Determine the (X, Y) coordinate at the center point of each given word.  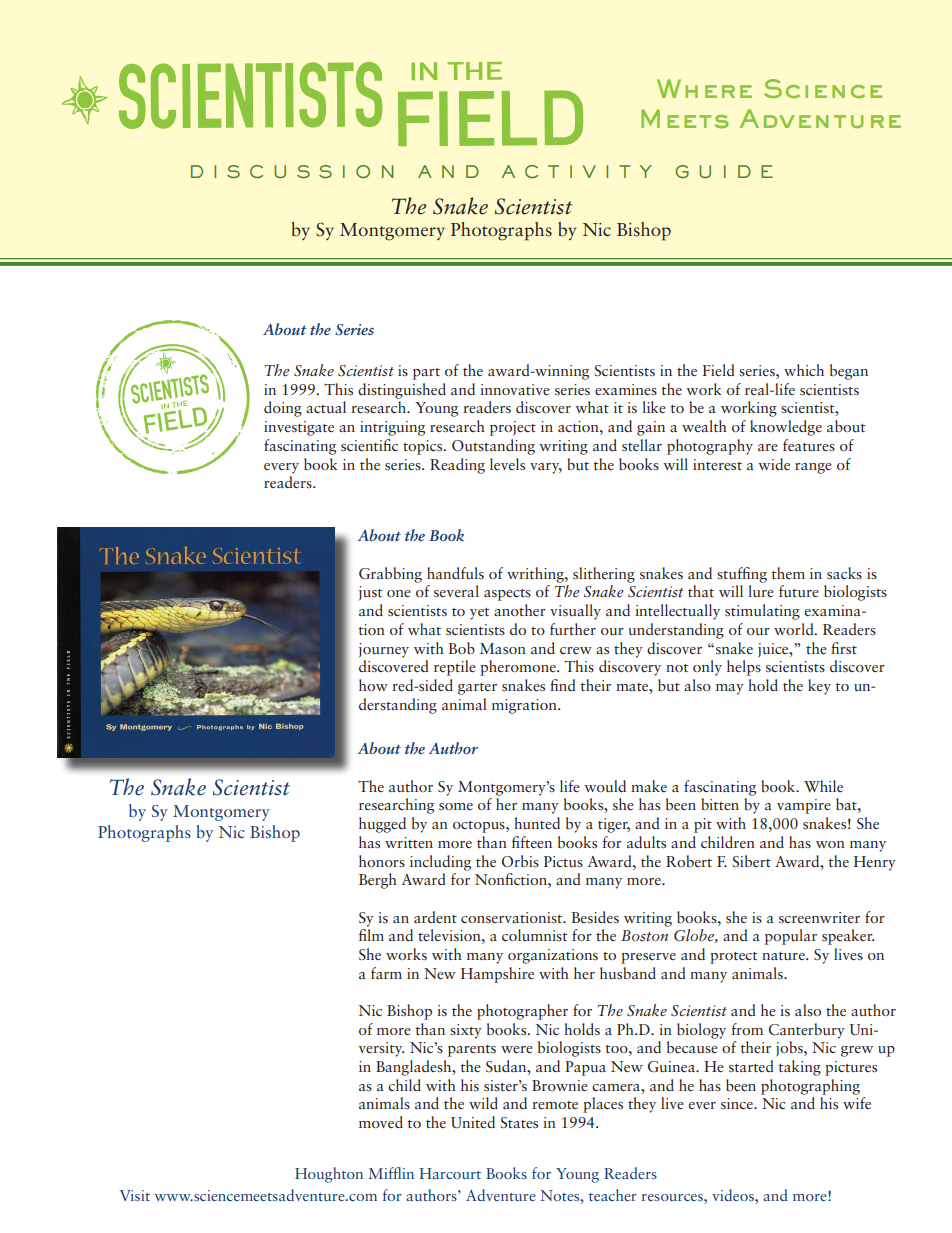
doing (283, 409)
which (804, 370)
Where (704, 88)
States (519, 1123)
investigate (299, 428)
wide (774, 464)
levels (507, 464)
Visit (134, 1195)
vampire (804, 806)
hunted (537, 823)
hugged (382, 825)
